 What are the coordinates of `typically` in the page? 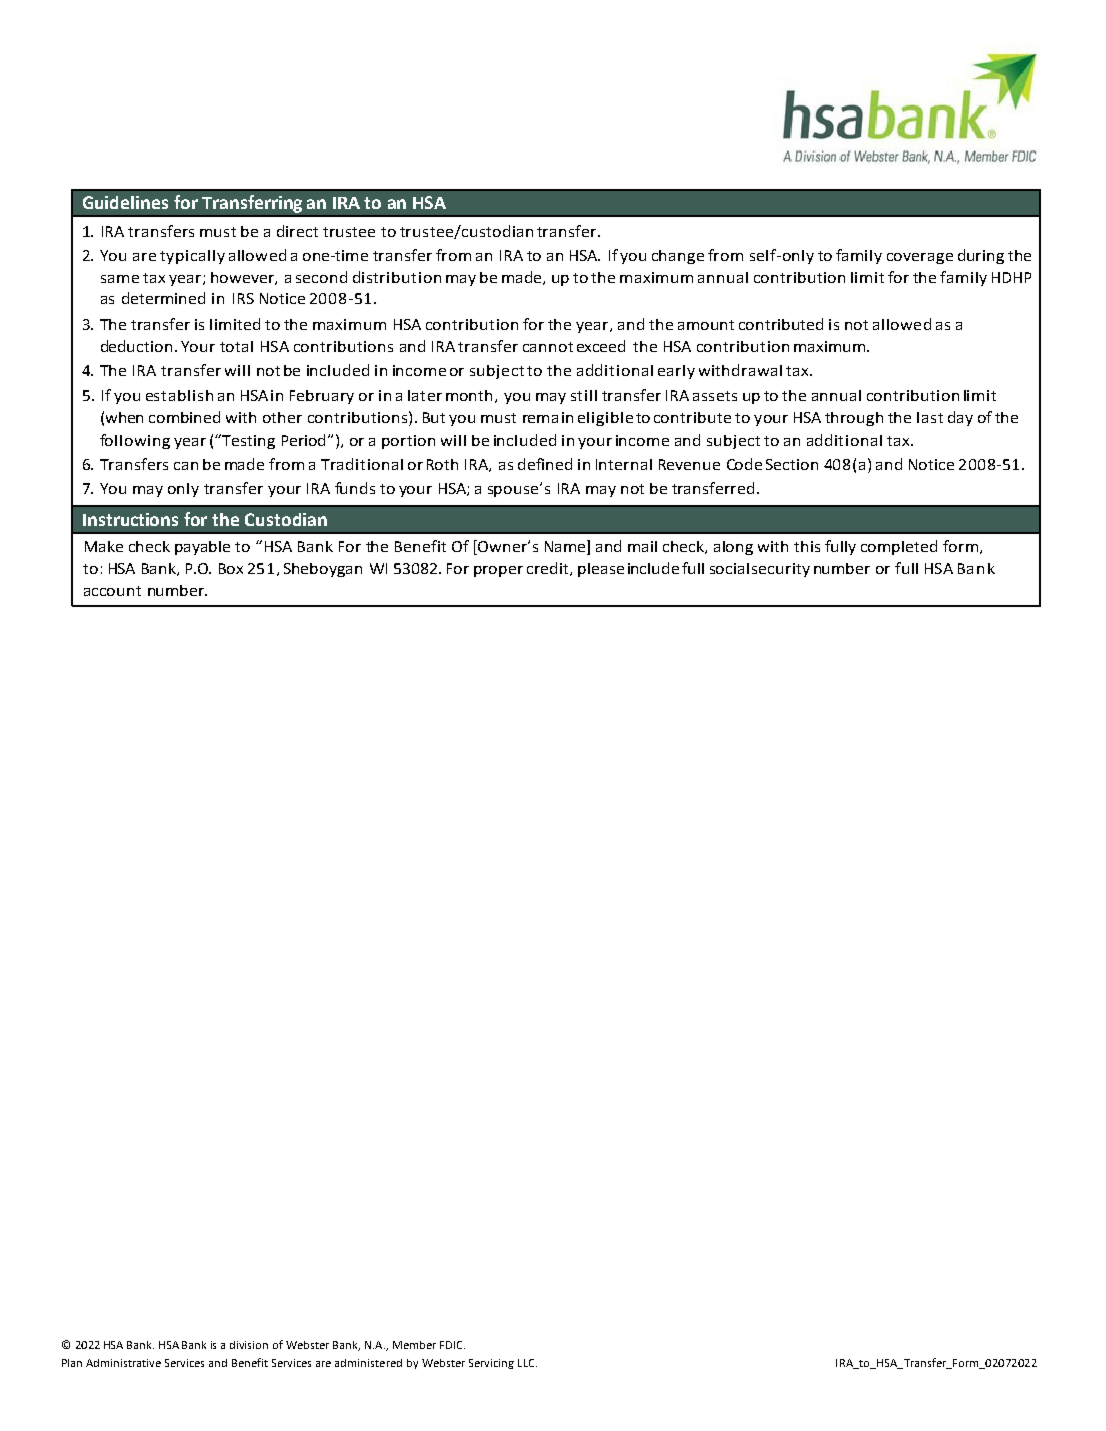 It's located at (192, 257).
